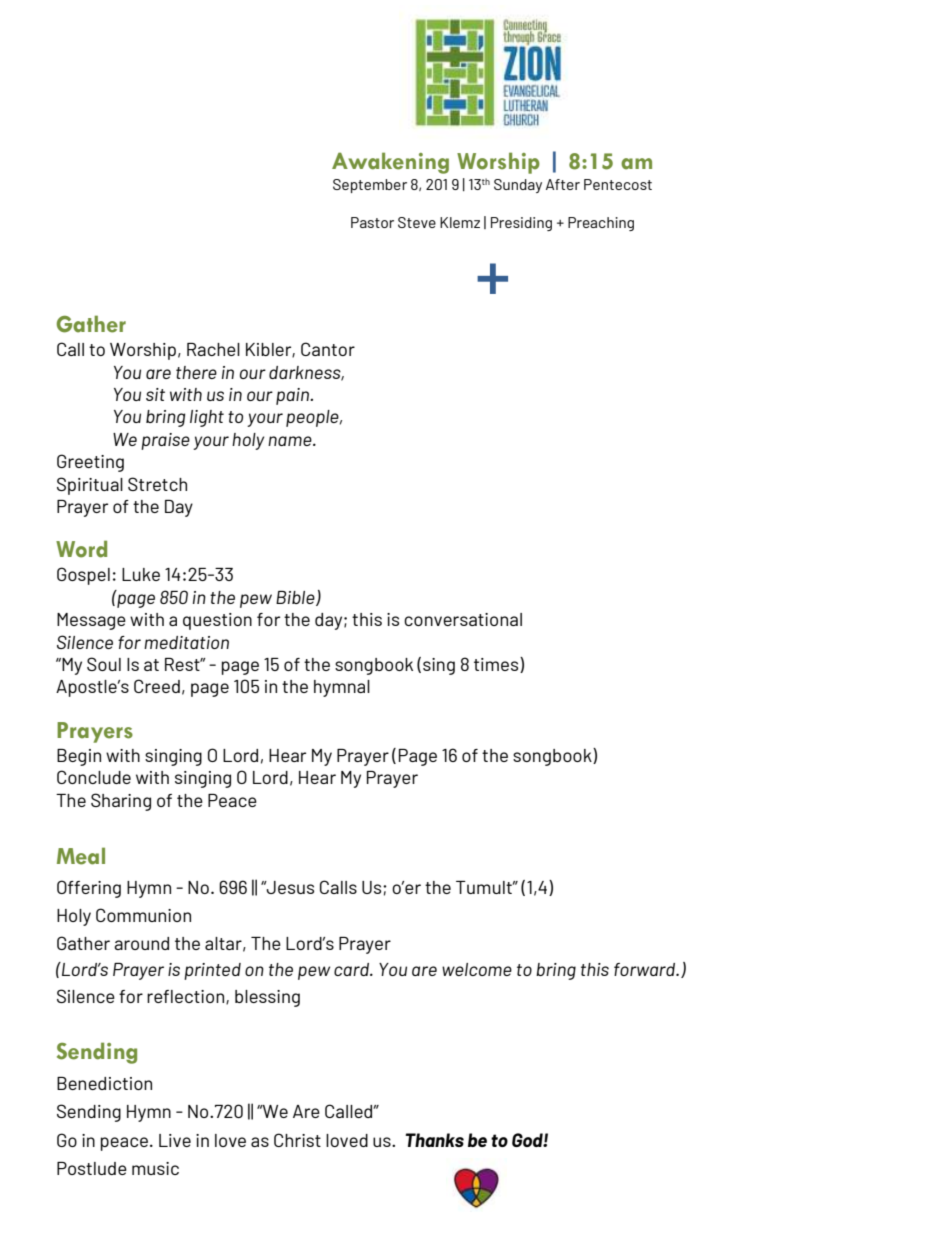 The image size is (952, 1233). What do you see at coordinates (563, 184) in the screenshot?
I see `After` at bounding box center [563, 184].
